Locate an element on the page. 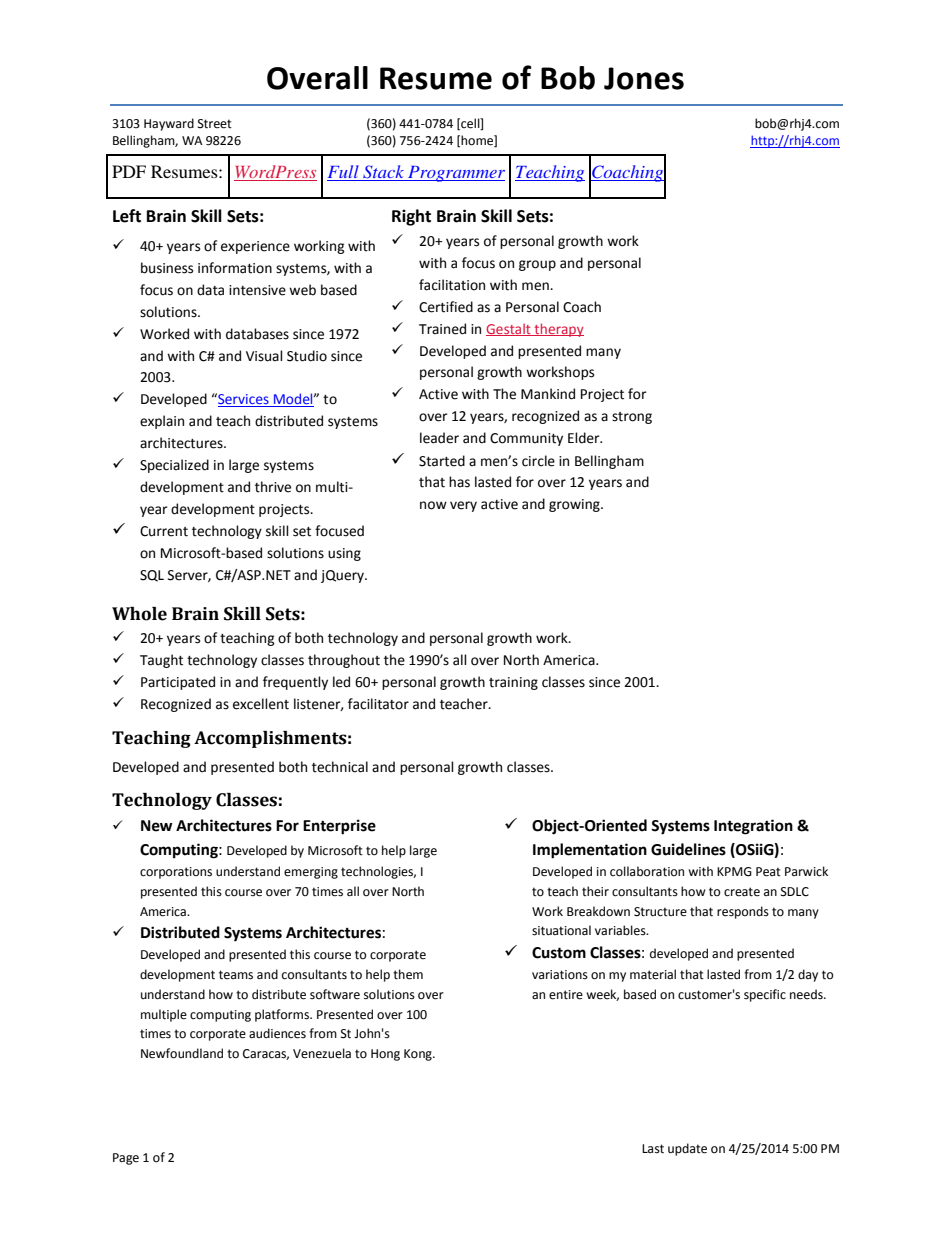  Jones is located at coordinates (644, 78).
